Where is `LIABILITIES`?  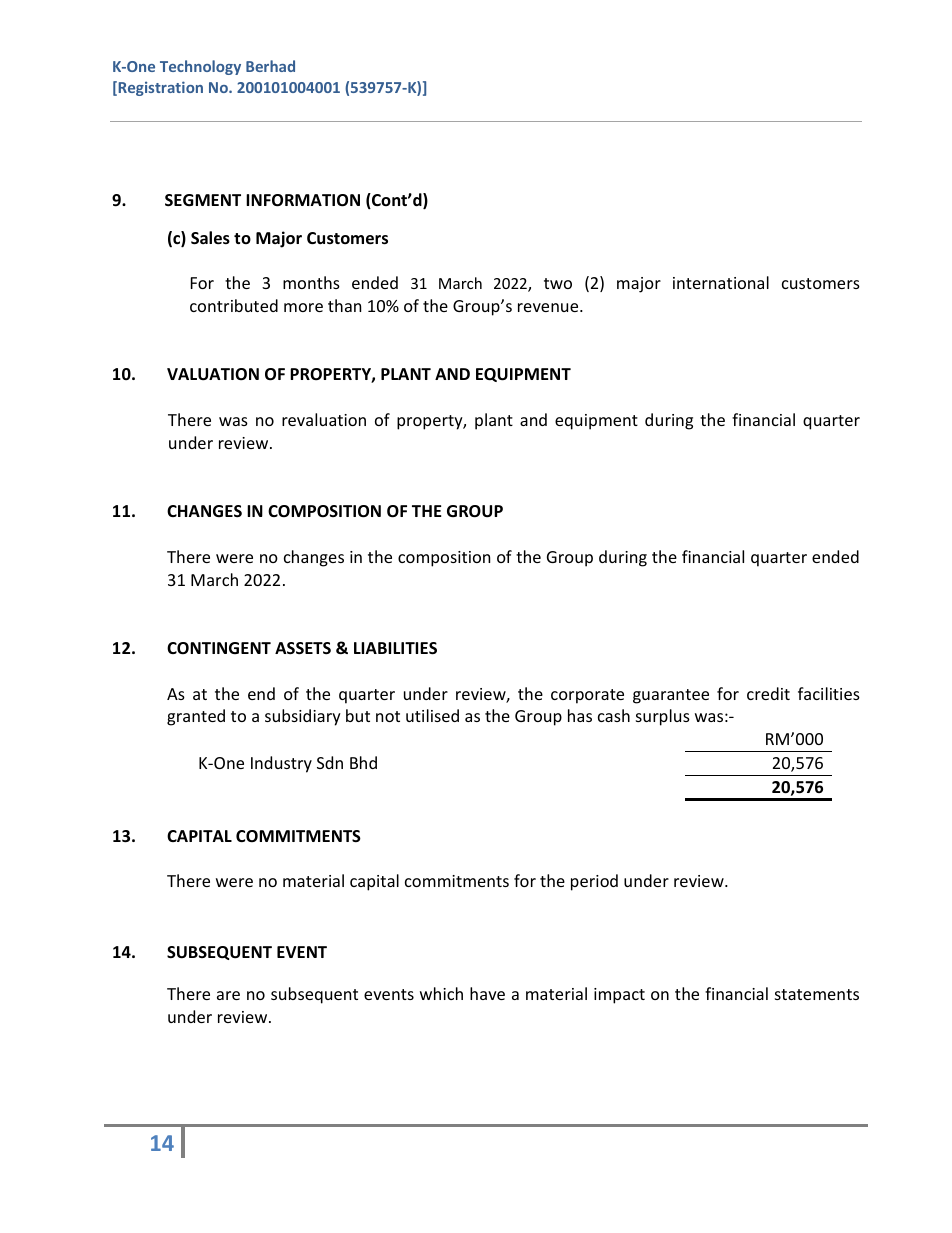
LIABILITIES is located at coordinates (395, 648).
